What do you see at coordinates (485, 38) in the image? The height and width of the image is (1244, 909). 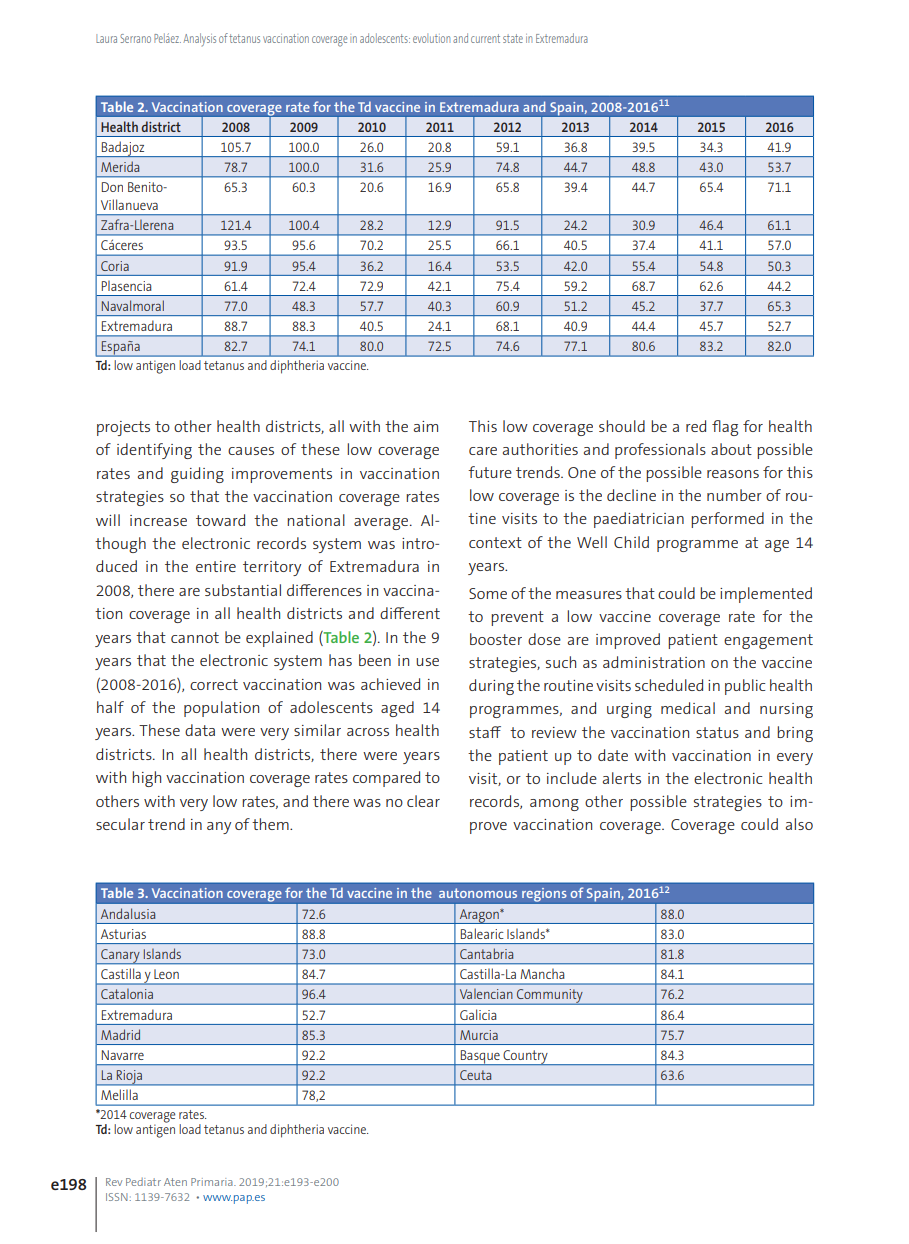 I see `current` at bounding box center [485, 38].
